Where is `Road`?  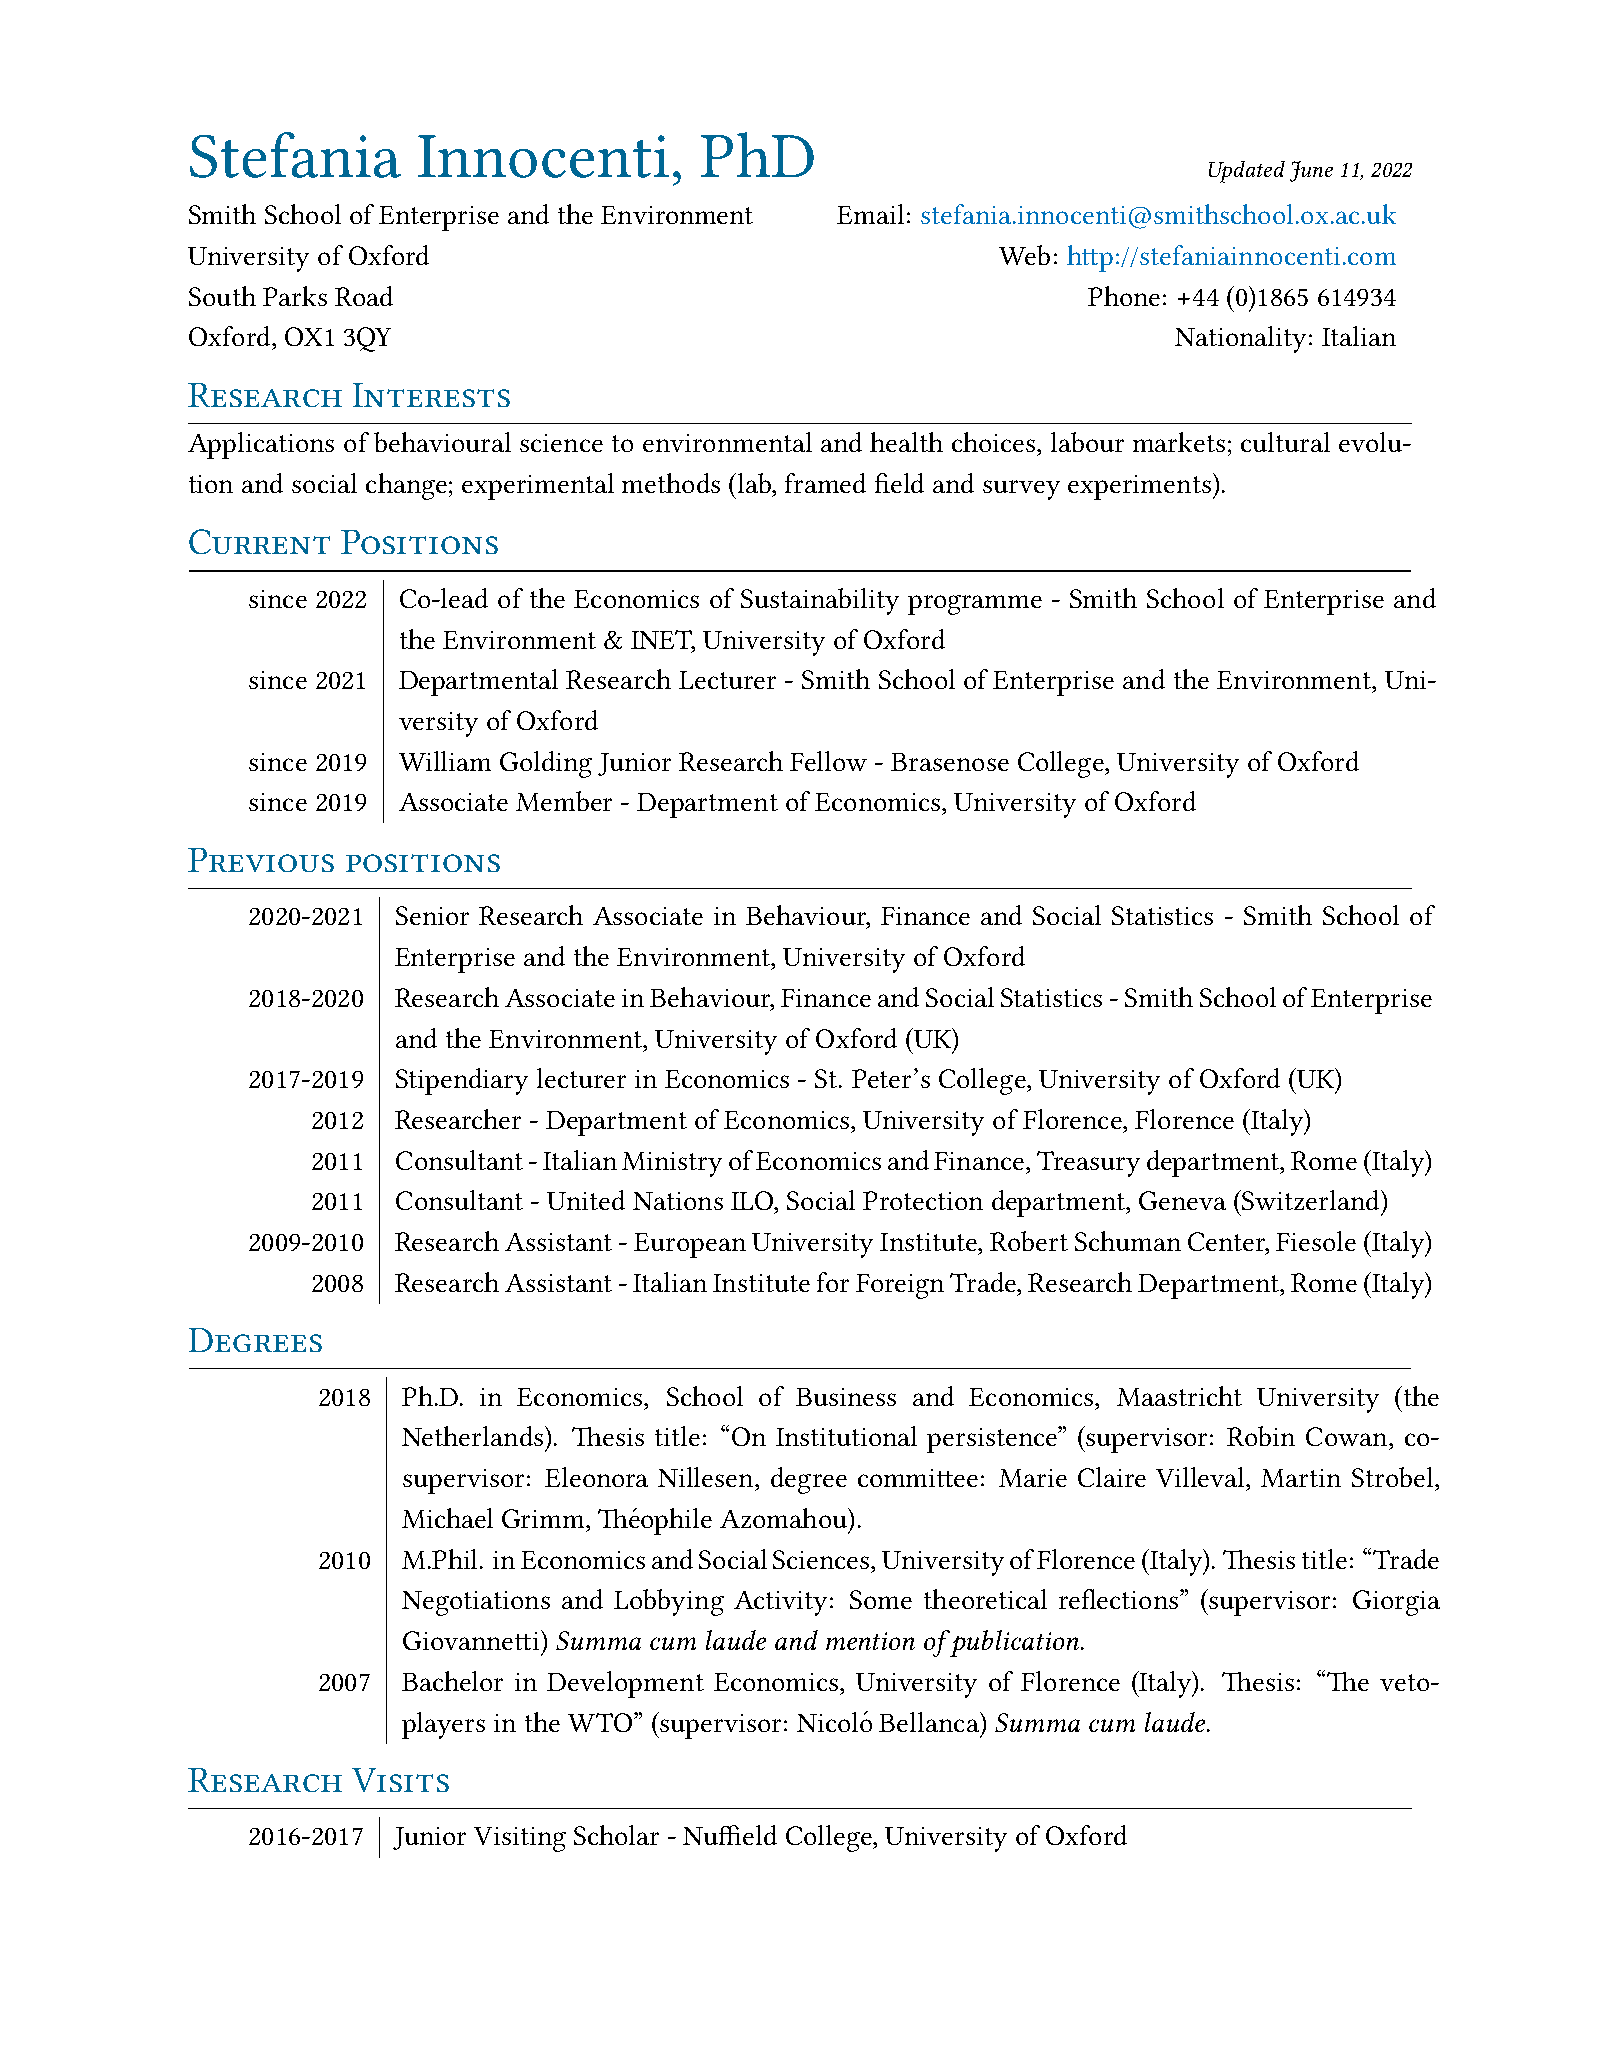
Road is located at coordinates (364, 296).
